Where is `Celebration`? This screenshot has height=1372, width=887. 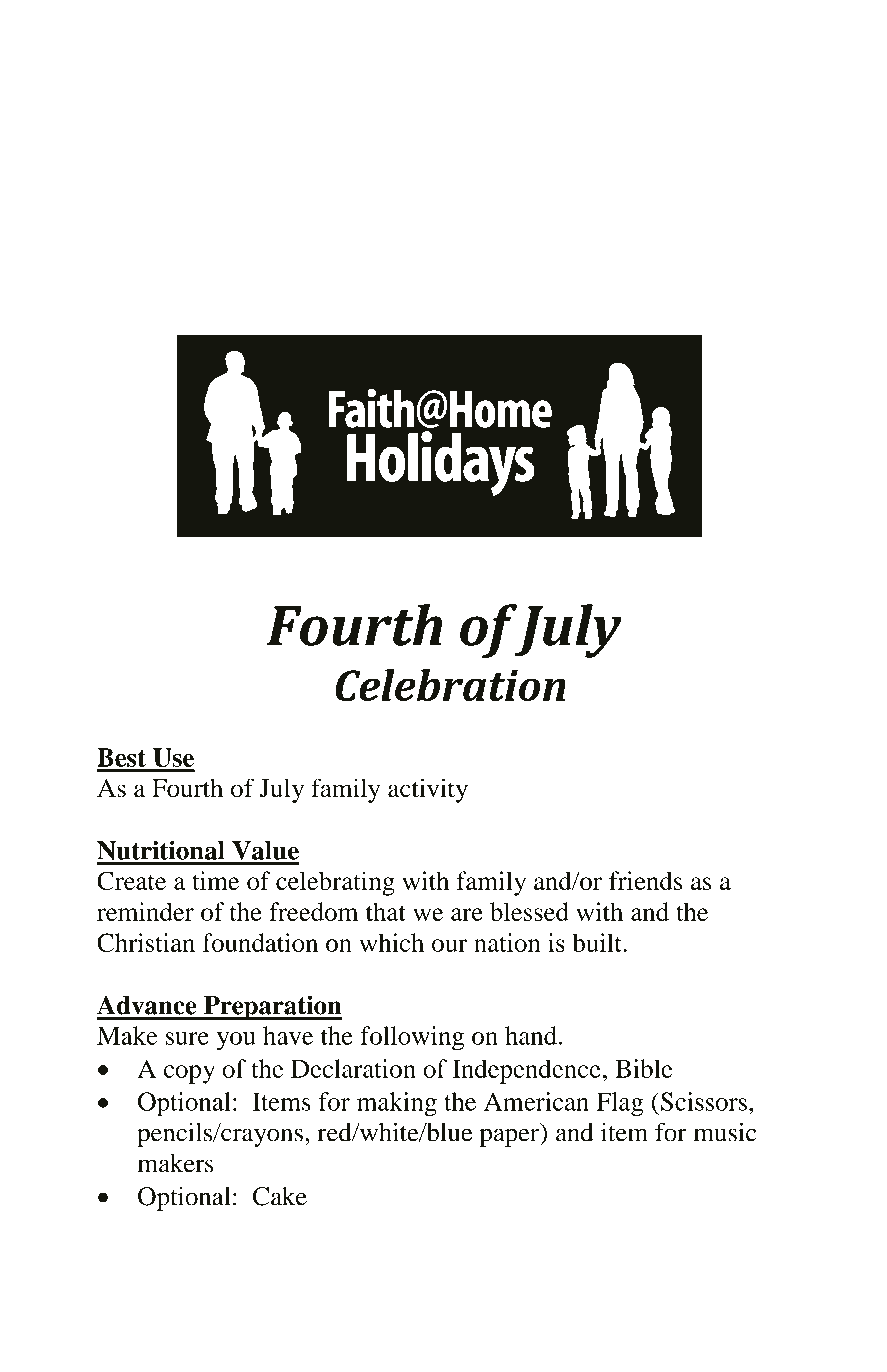
Celebration is located at coordinates (450, 685).
